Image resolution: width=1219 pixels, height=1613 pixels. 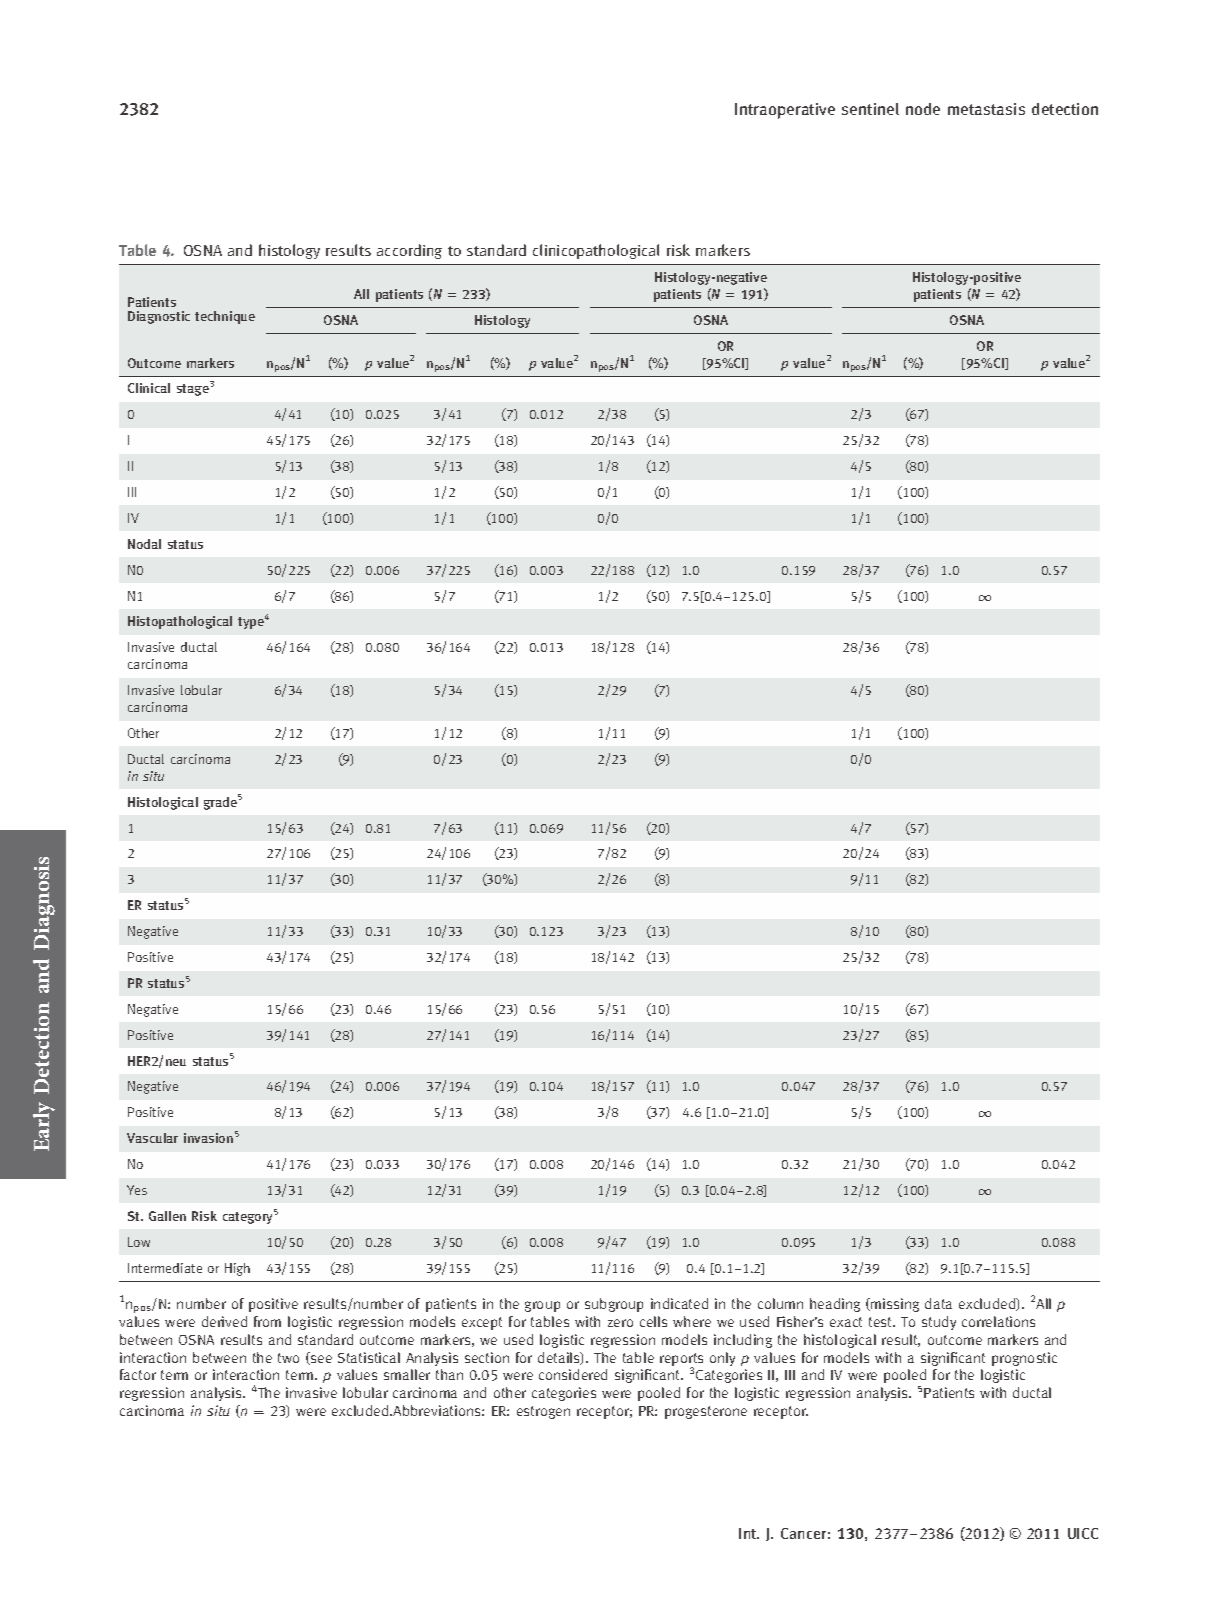 I want to click on Clinical, so click(x=149, y=388).
